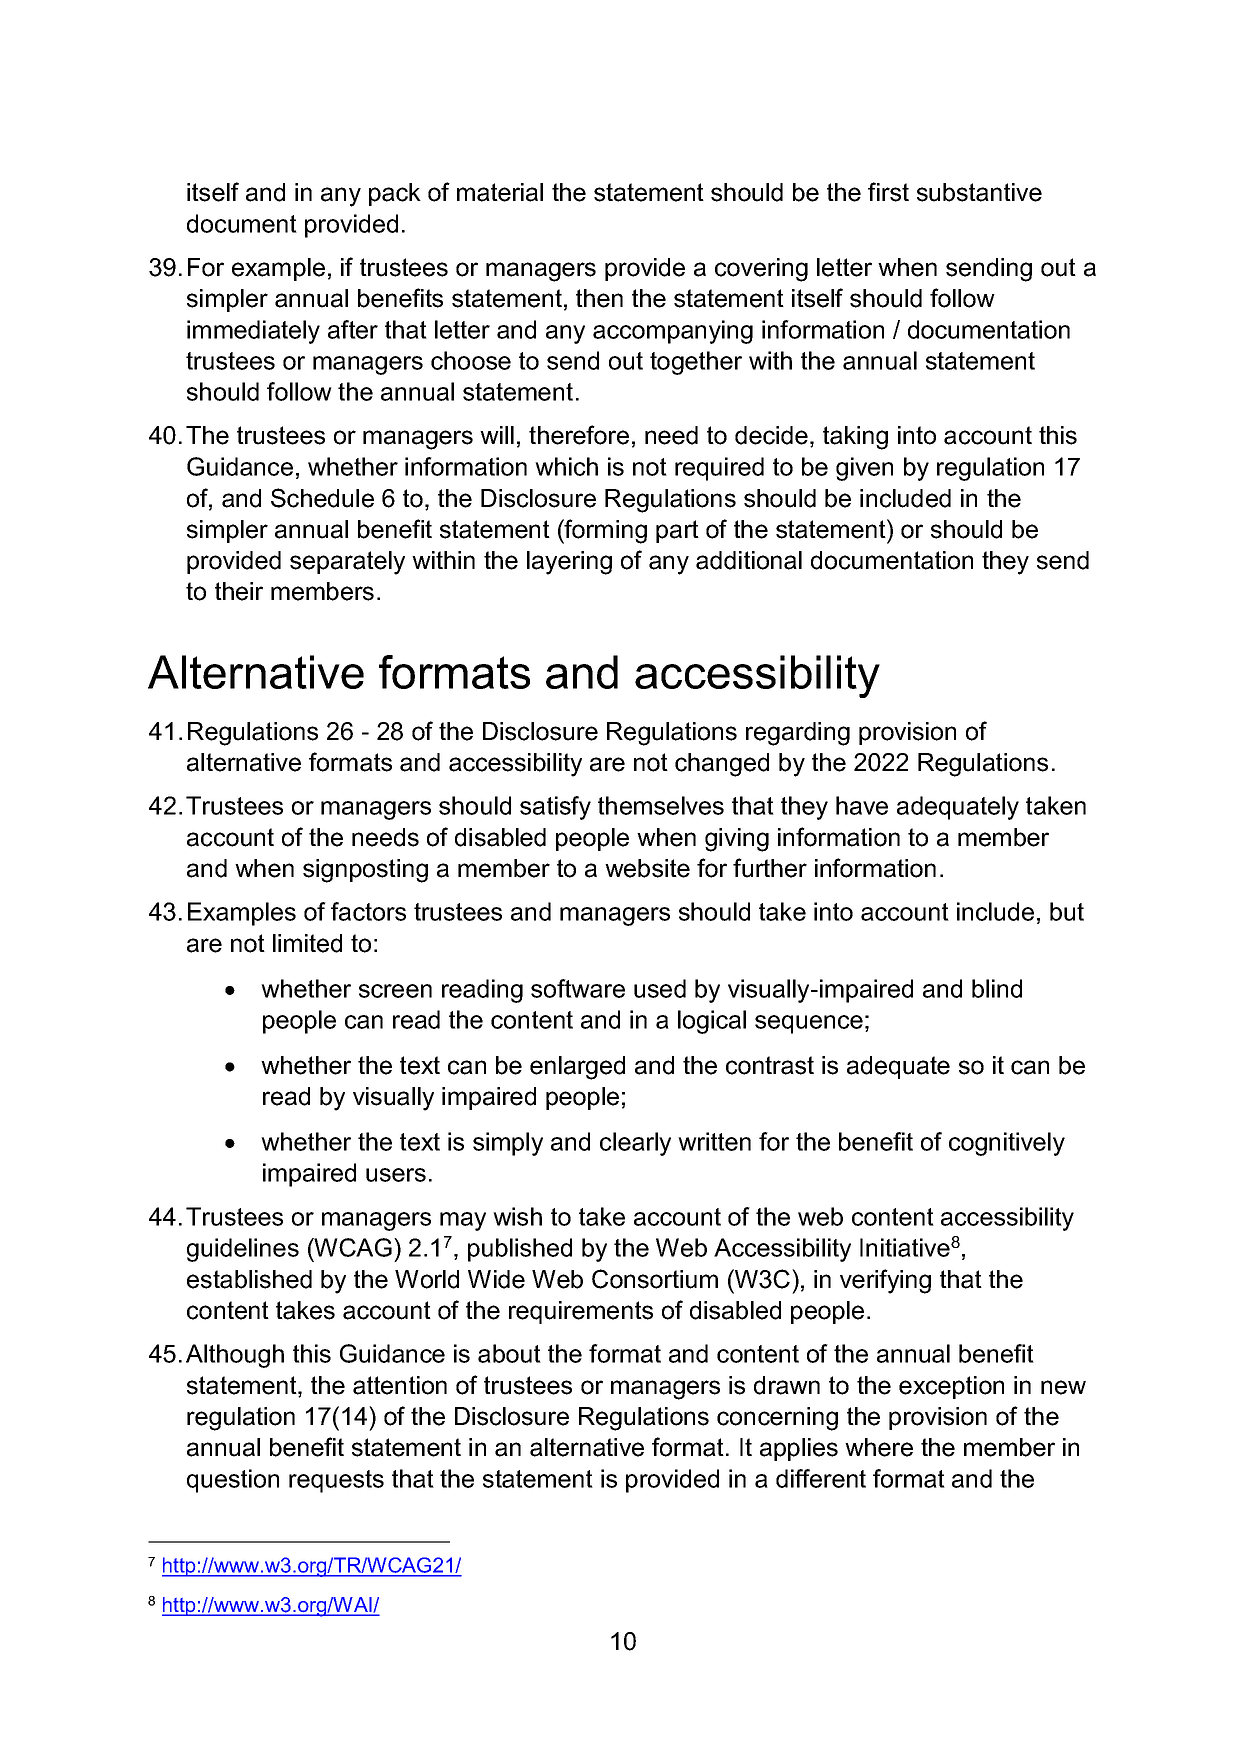 This document has width=1246, height=1762. What do you see at coordinates (336, 1481) in the document?
I see `requests` at bounding box center [336, 1481].
